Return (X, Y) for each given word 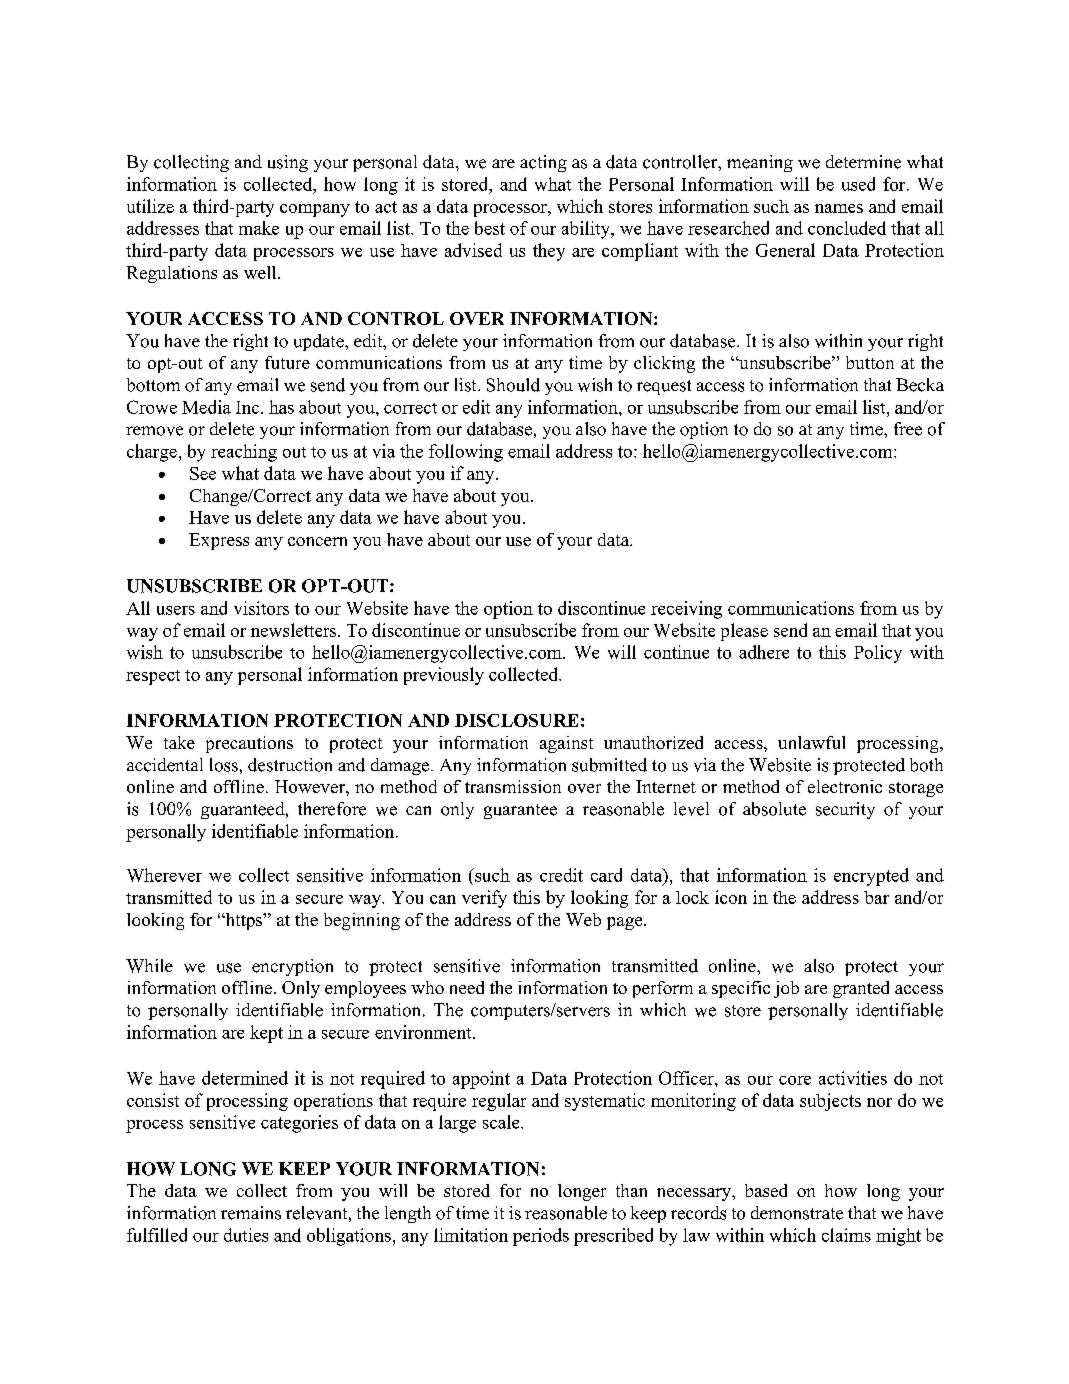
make (259, 228)
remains (251, 1213)
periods (541, 1237)
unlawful (811, 742)
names (839, 208)
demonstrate (797, 1213)
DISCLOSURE (516, 720)
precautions (249, 744)
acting (543, 163)
